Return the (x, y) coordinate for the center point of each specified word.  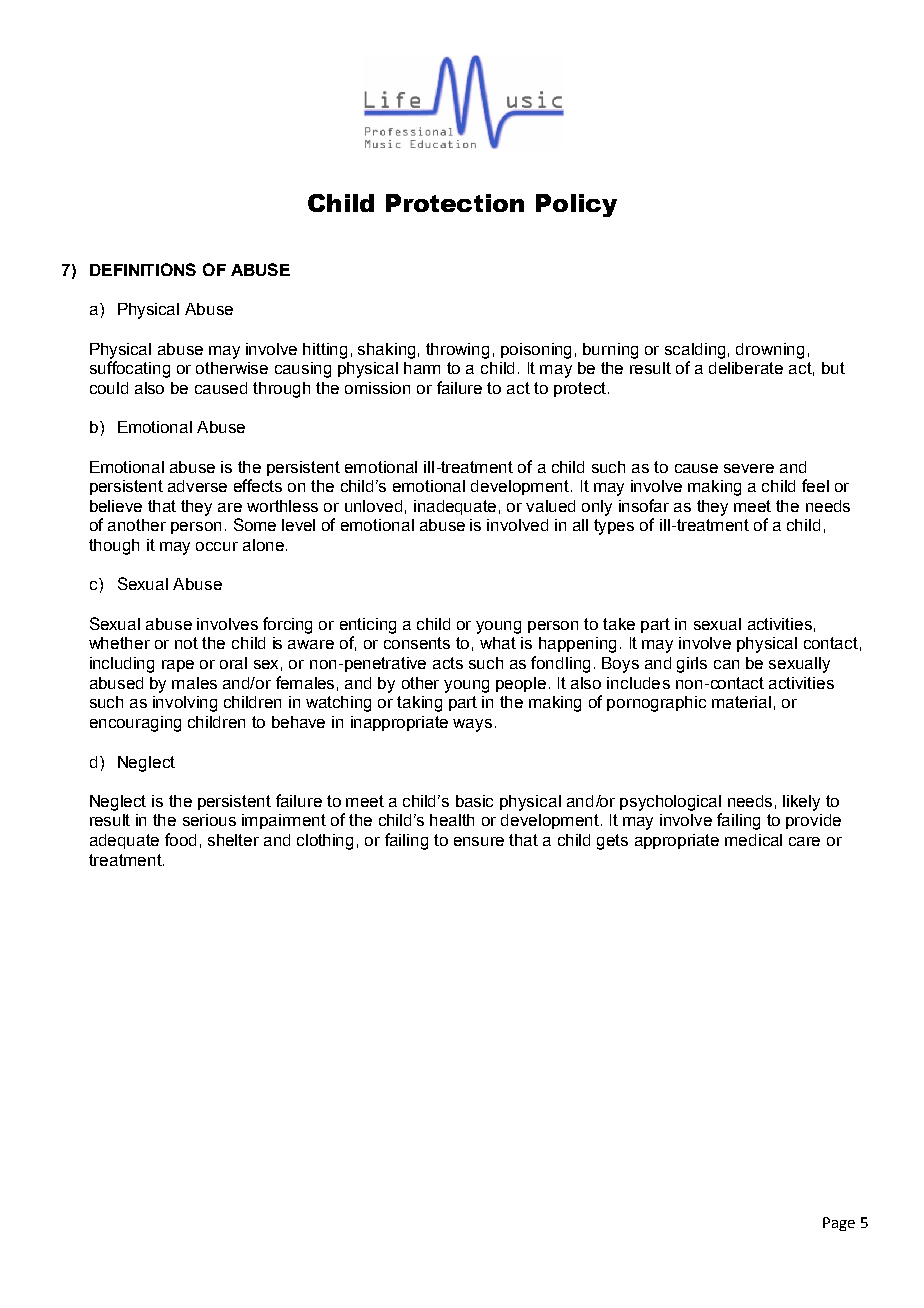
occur (217, 546)
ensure (479, 841)
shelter (233, 840)
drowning (770, 351)
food (180, 839)
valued (550, 506)
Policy (576, 205)
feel (815, 485)
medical (753, 840)
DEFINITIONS (143, 269)
